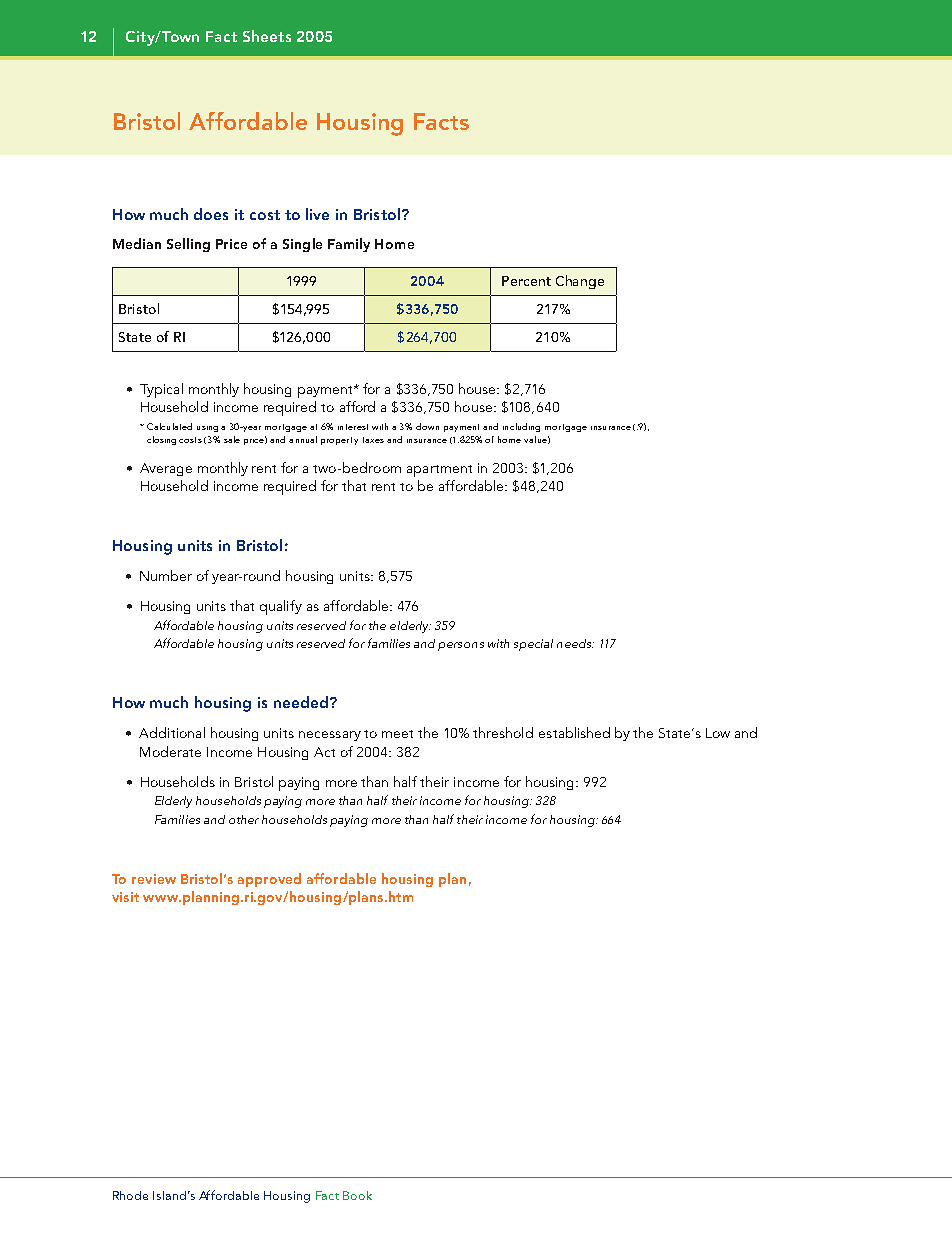  What do you see at coordinates (317, 214) in the screenshot?
I see `live` at bounding box center [317, 214].
